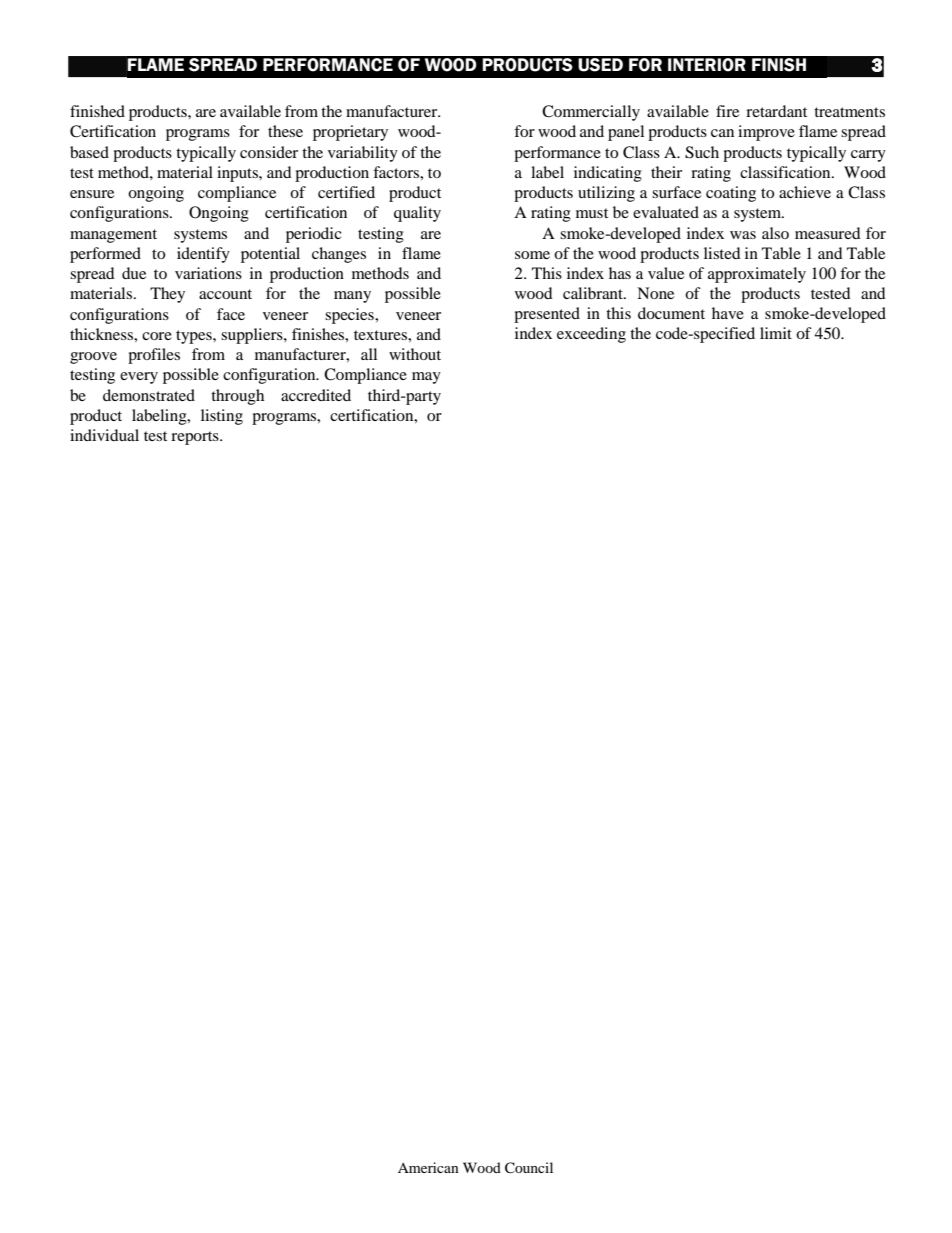 This screenshot has height=1233, width=952. What do you see at coordinates (426, 378) in the screenshot?
I see `may` at bounding box center [426, 378].
